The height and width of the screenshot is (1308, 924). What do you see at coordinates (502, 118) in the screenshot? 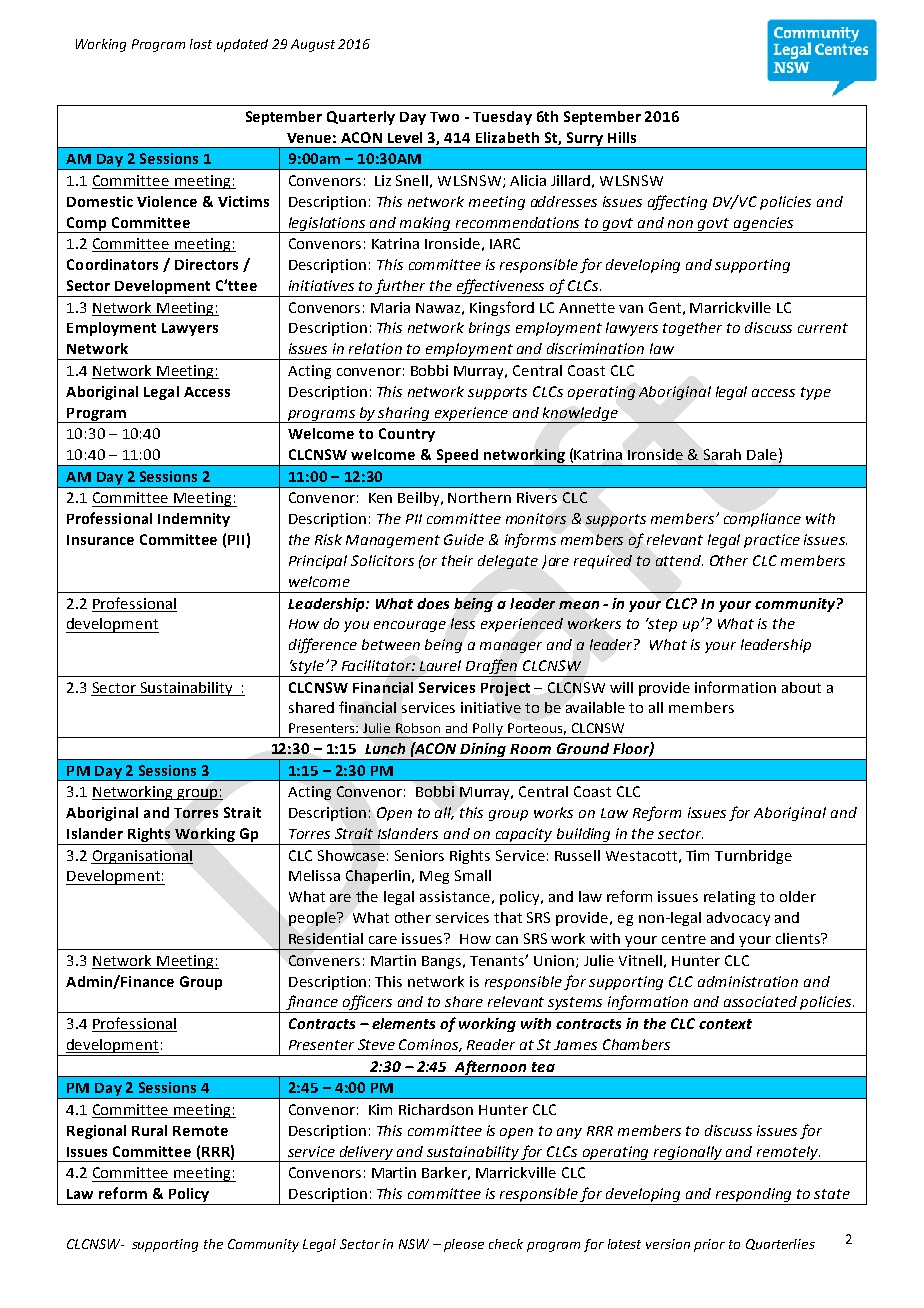
I see `Tuesday` at bounding box center [502, 118].
